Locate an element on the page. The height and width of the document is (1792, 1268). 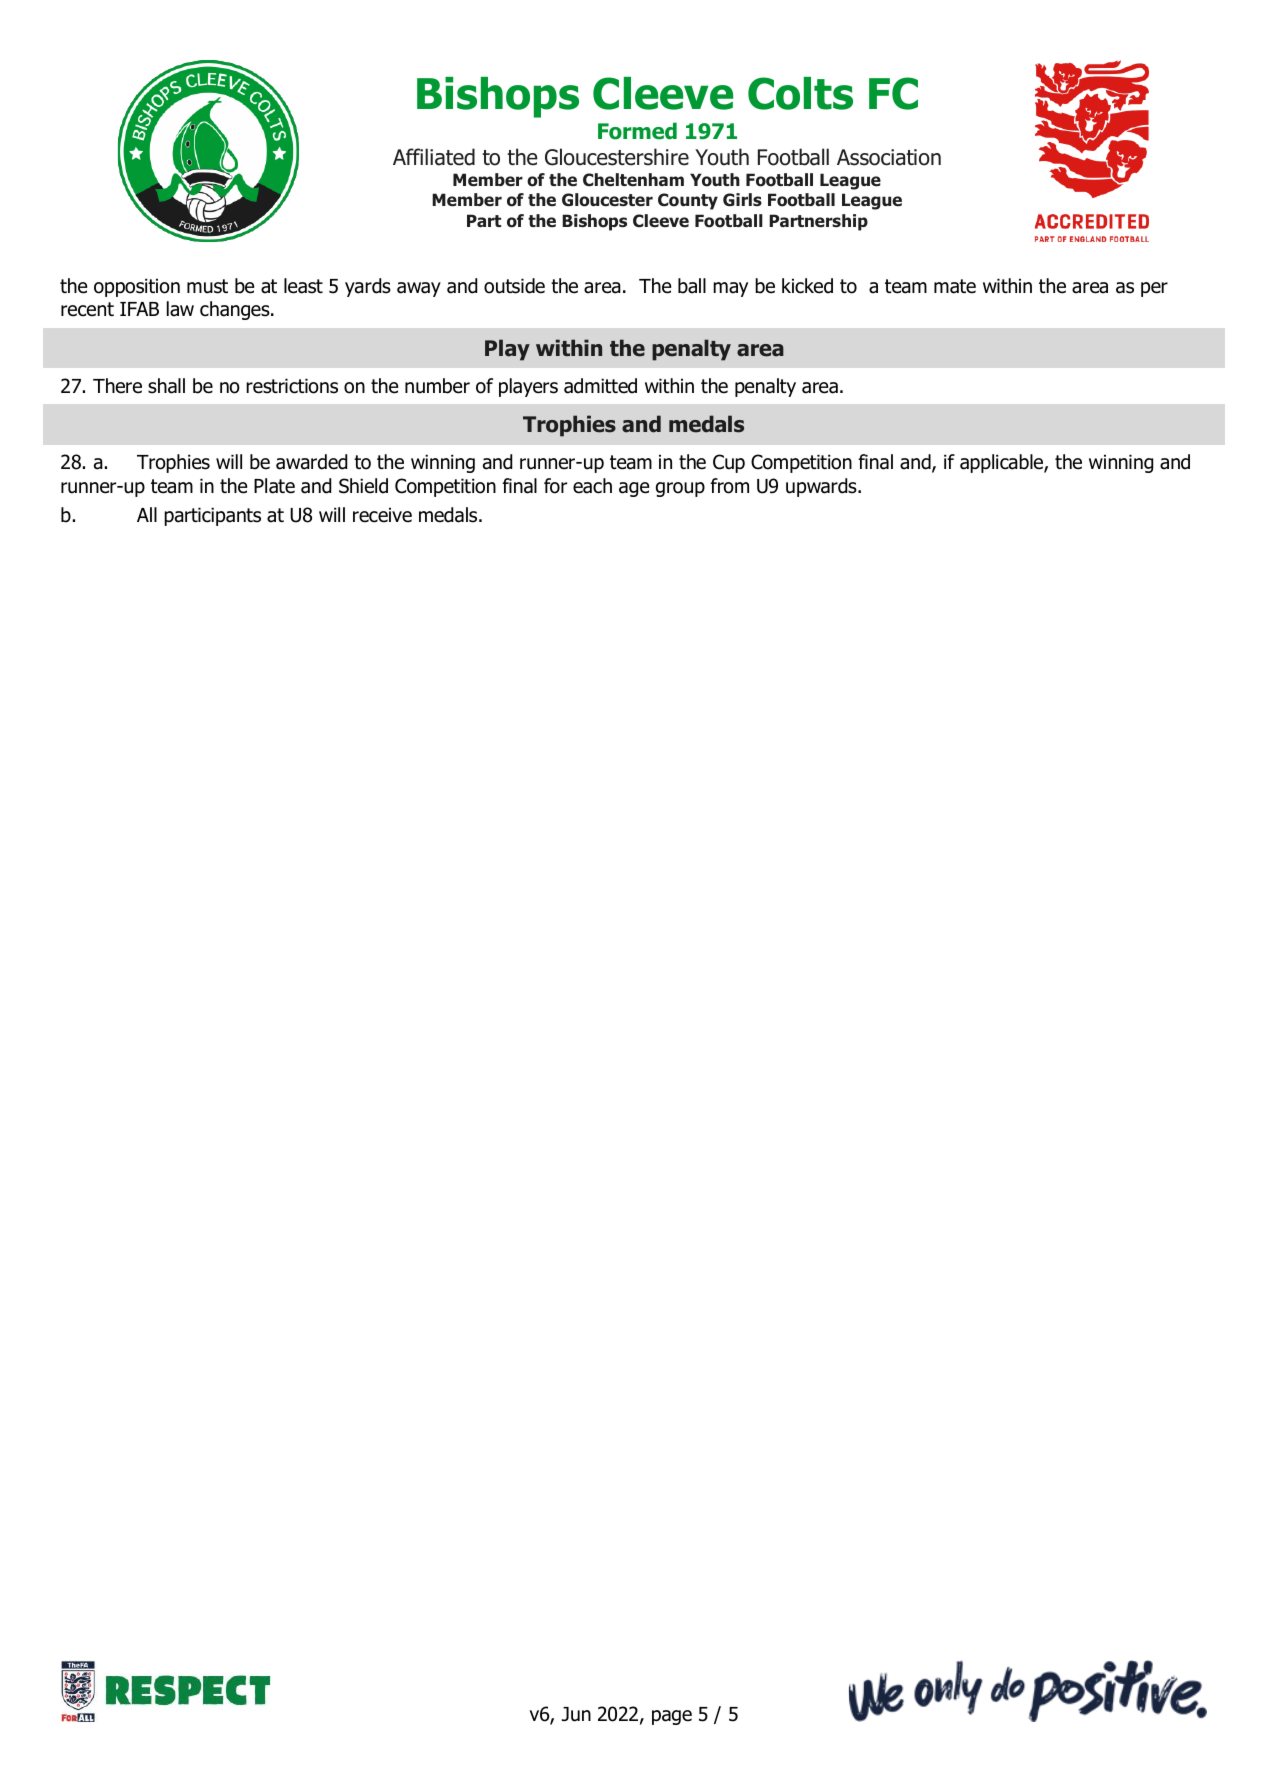
receive is located at coordinates (382, 515).
